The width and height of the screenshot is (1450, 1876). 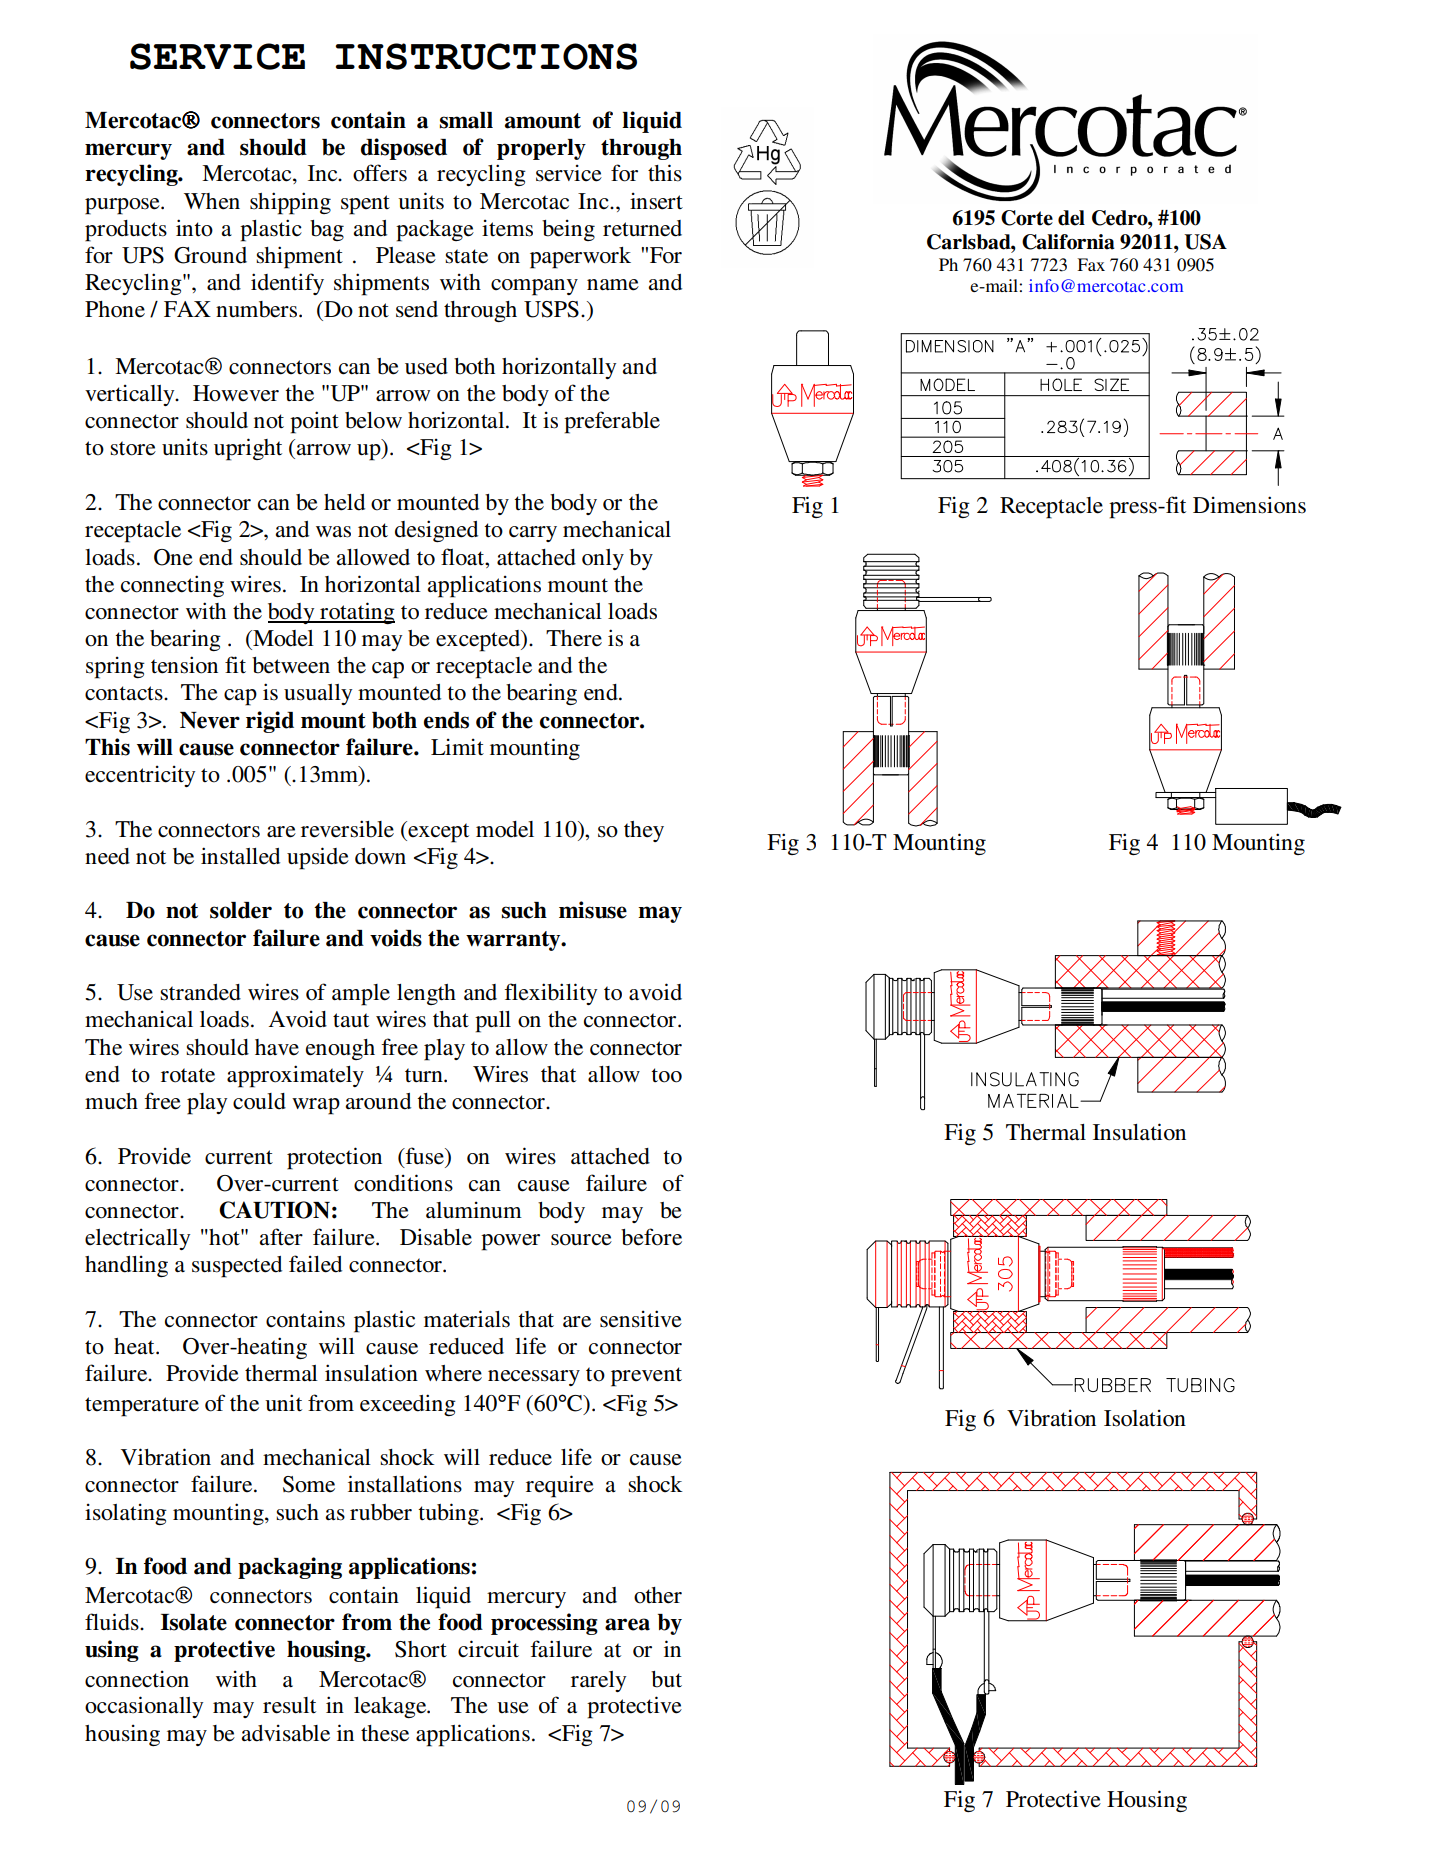 I want to click on insert, so click(x=656, y=201).
